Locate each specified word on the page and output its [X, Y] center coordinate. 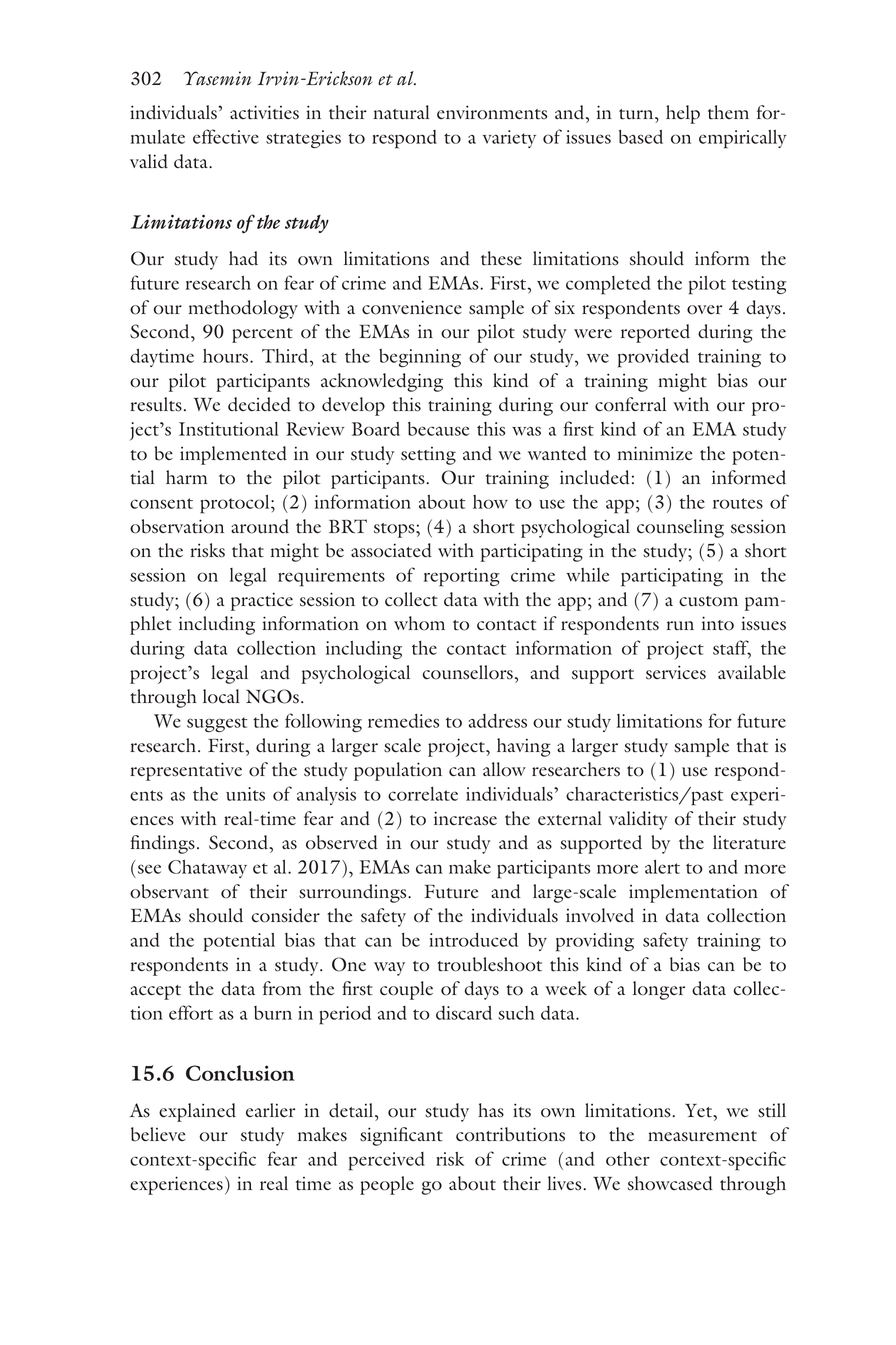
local [221, 696]
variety [509, 139]
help [683, 114]
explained [197, 1112]
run [680, 625]
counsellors [468, 672]
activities [264, 112]
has [491, 1110]
